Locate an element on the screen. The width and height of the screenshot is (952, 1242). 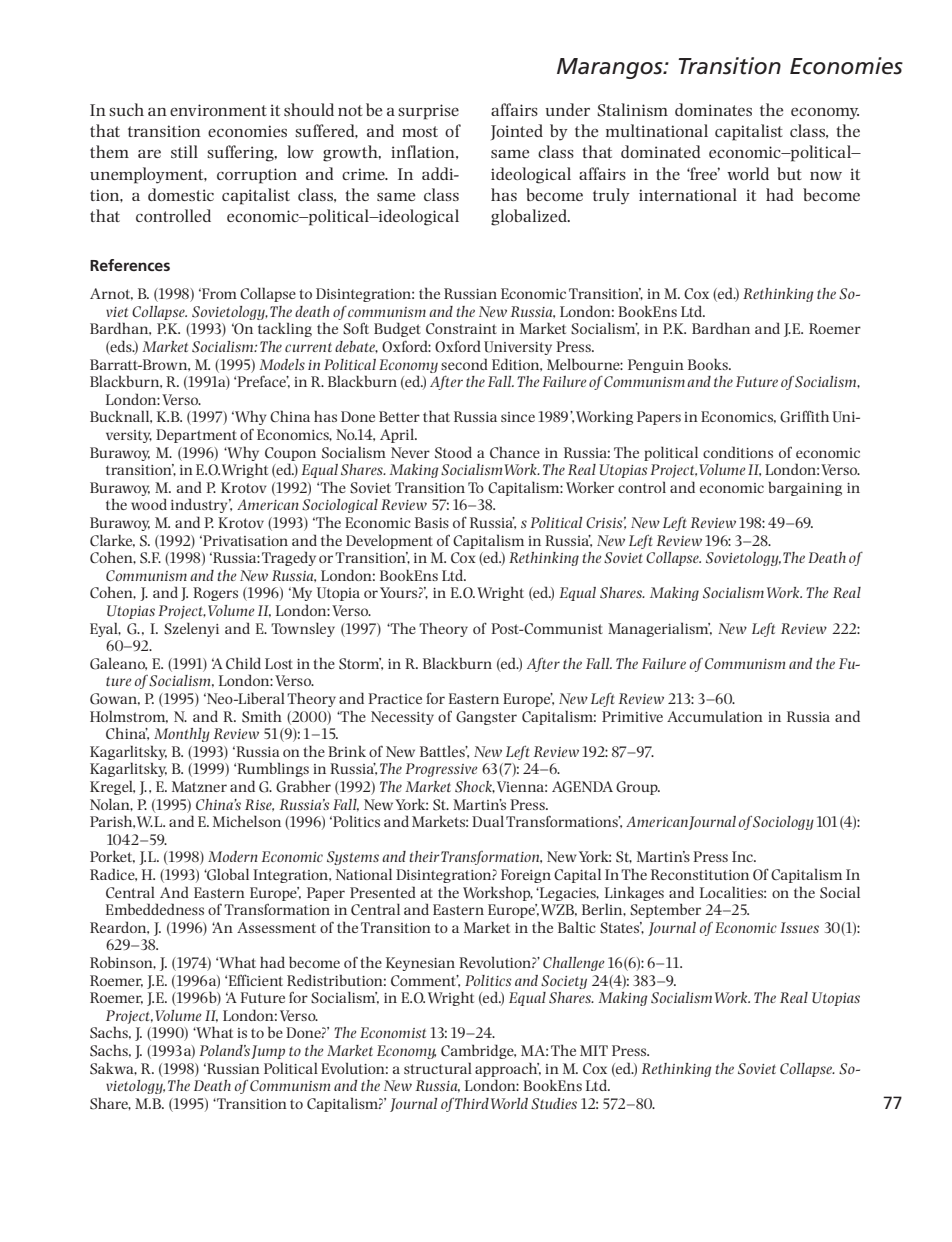
Stood is located at coordinates (453, 452).
